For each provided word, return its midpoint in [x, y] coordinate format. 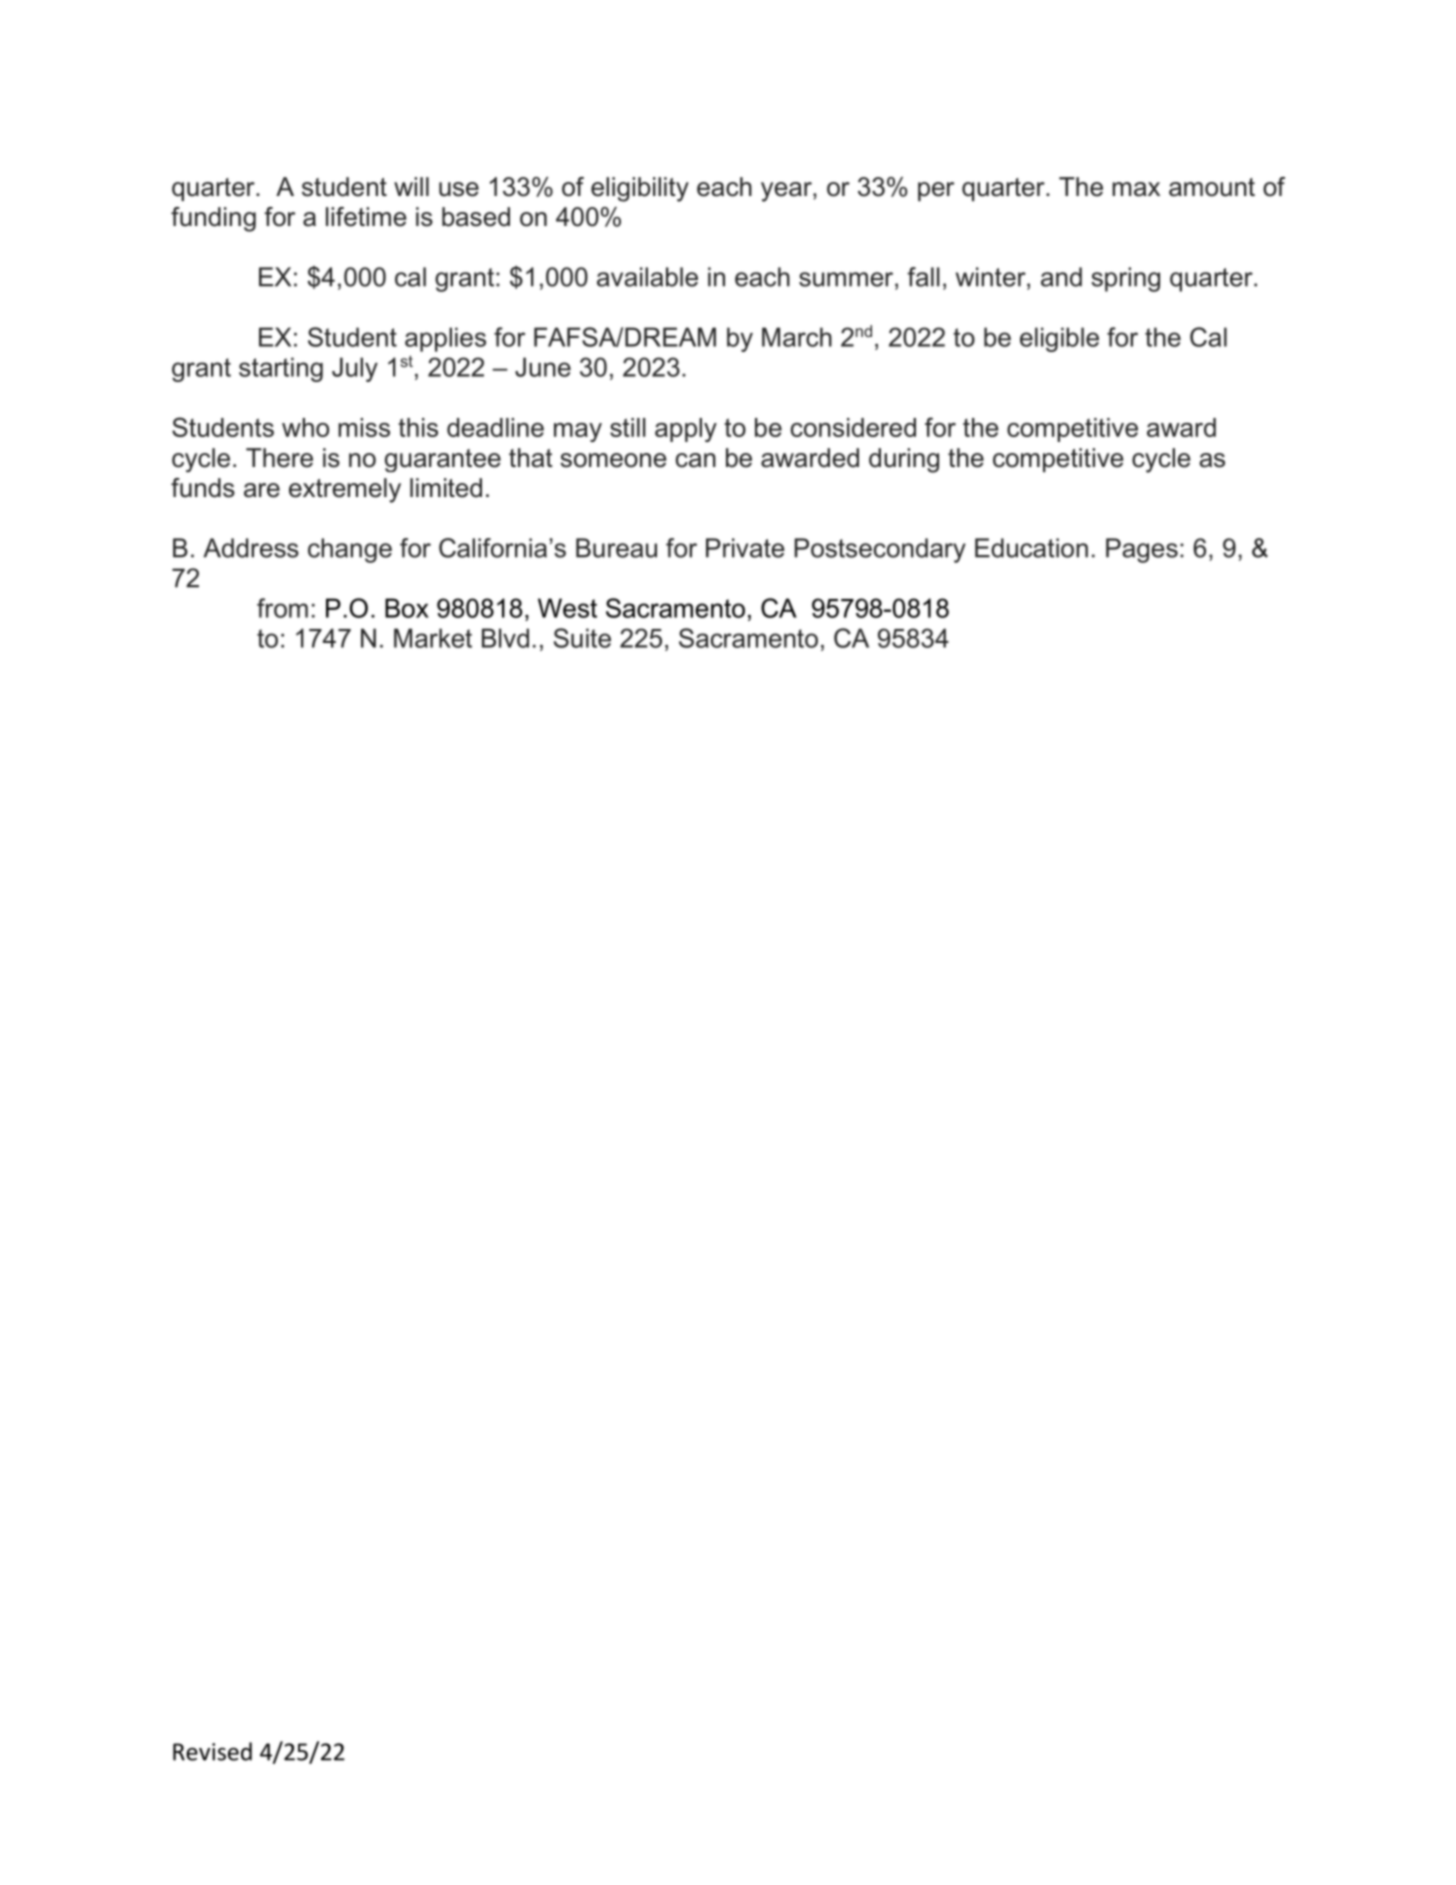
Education [1031, 548]
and [1061, 277]
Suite [582, 638]
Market [433, 638]
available [647, 277]
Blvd [505, 638]
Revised [212, 1751]
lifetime [366, 217]
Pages [1142, 550]
